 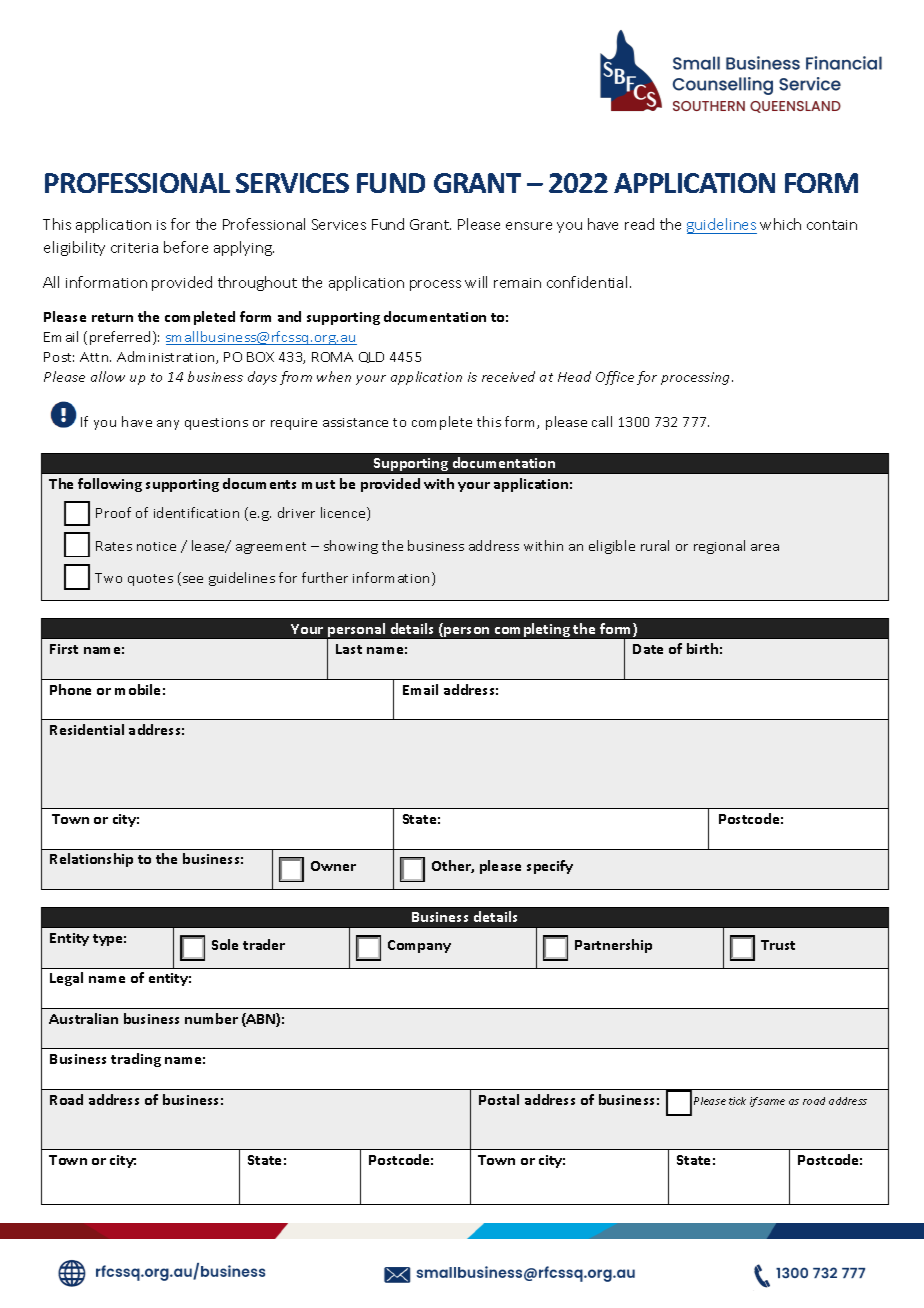 I want to click on Residential, so click(x=87, y=729).
